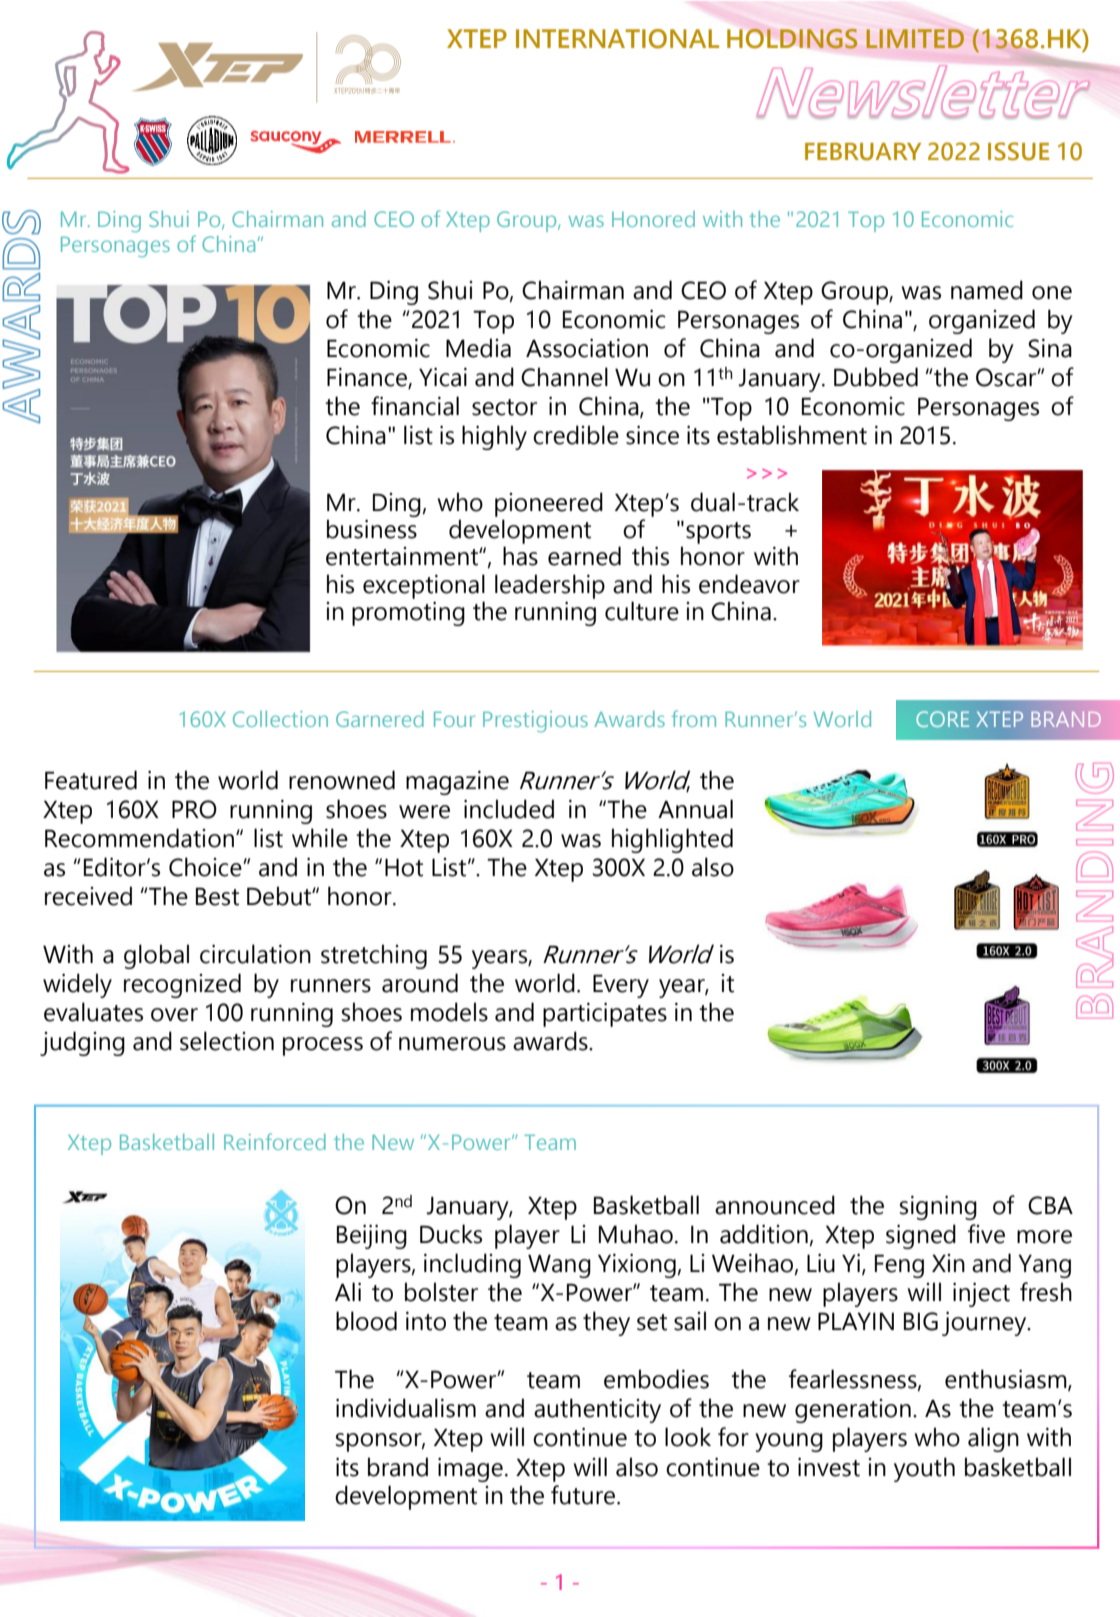 The width and height of the page is (1120, 1617). Describe the element at coordinates (938, 1208) in the page. I see `signing` at that location.
